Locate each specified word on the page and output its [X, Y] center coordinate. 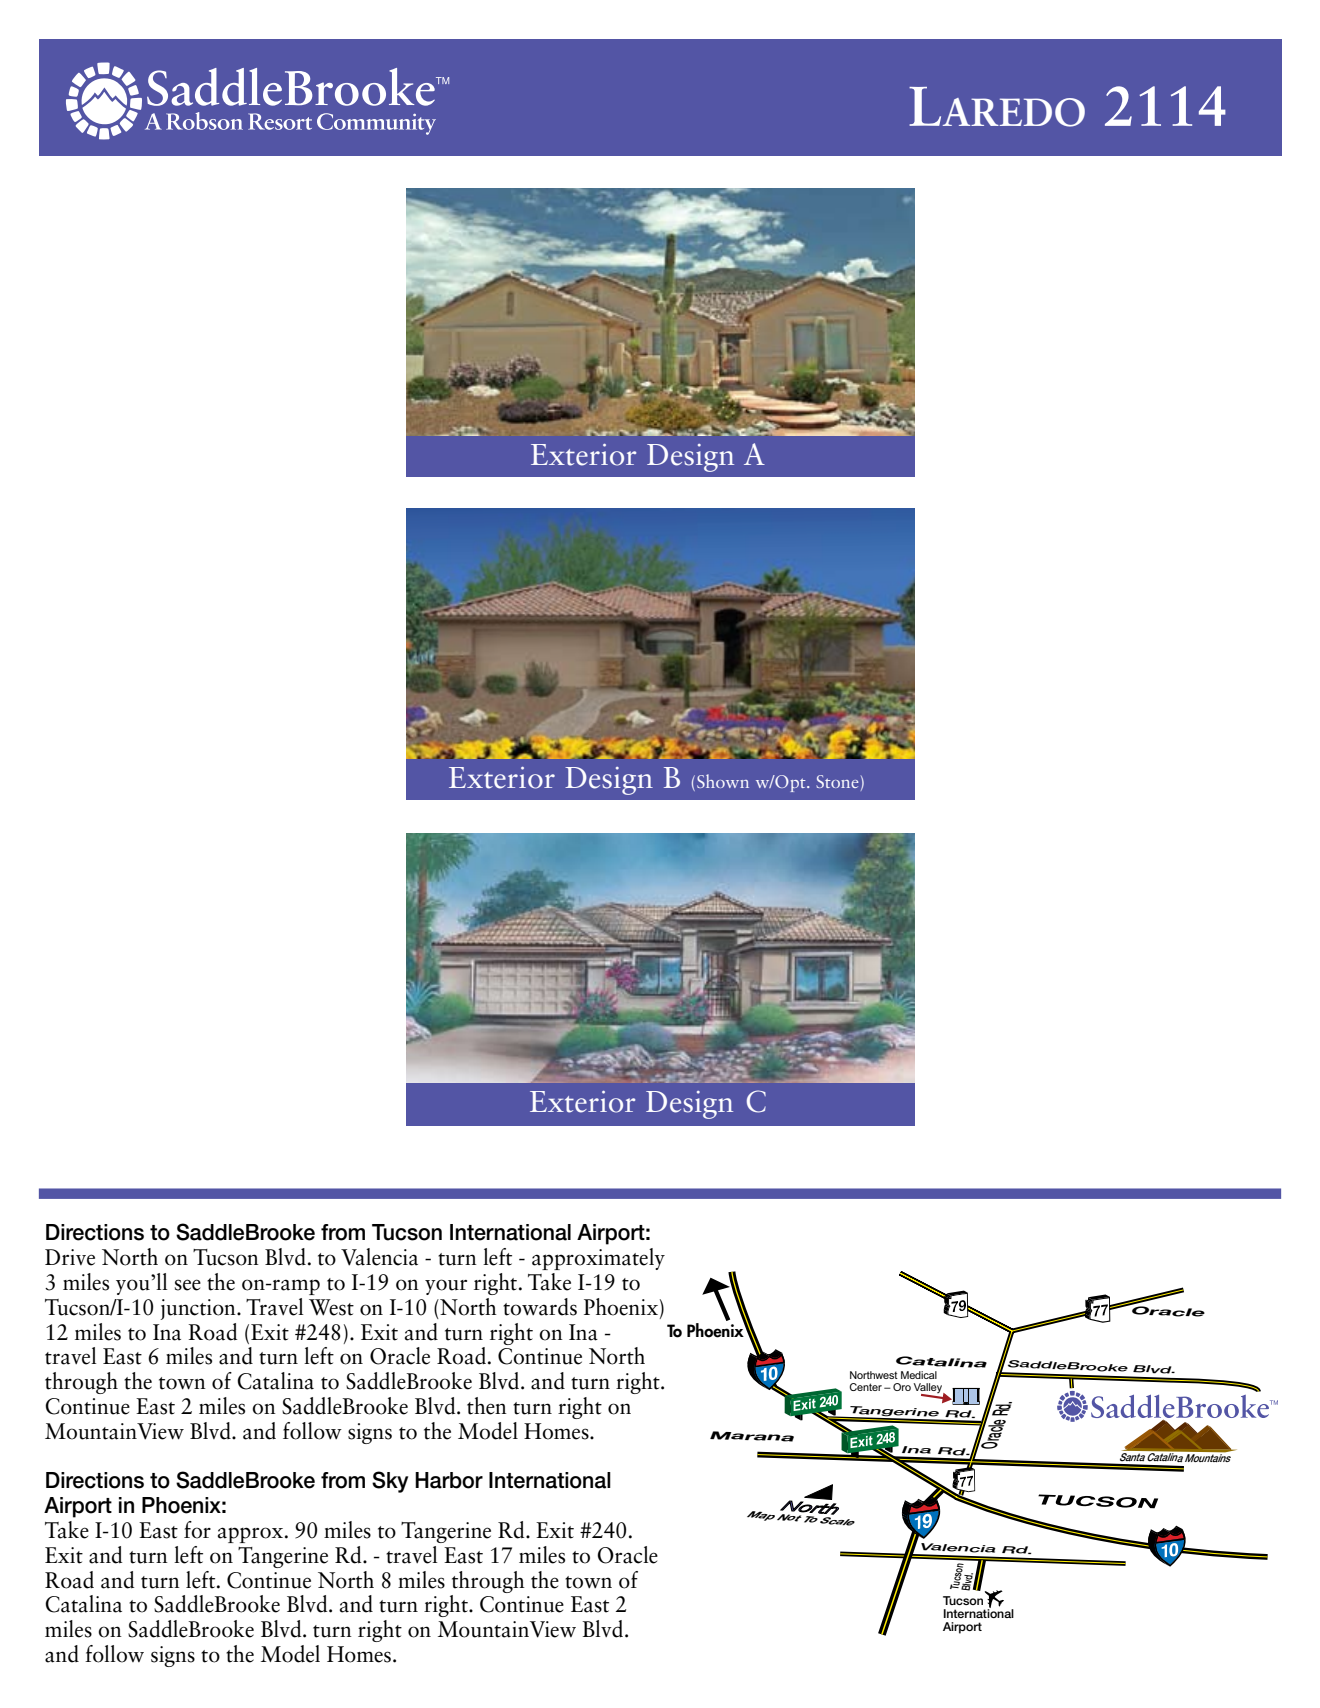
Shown [723, 781]
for [197, 1530]
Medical [919, 1375]
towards [540, 1307]
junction [199, 1309]
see [188, 1285]
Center [865, 1387]
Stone [837, 781]
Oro [902, 1387]
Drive [70, 1257]
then [487, 1406]
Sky [390, 1482]
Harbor [449, 1480]
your [446, 1287]
